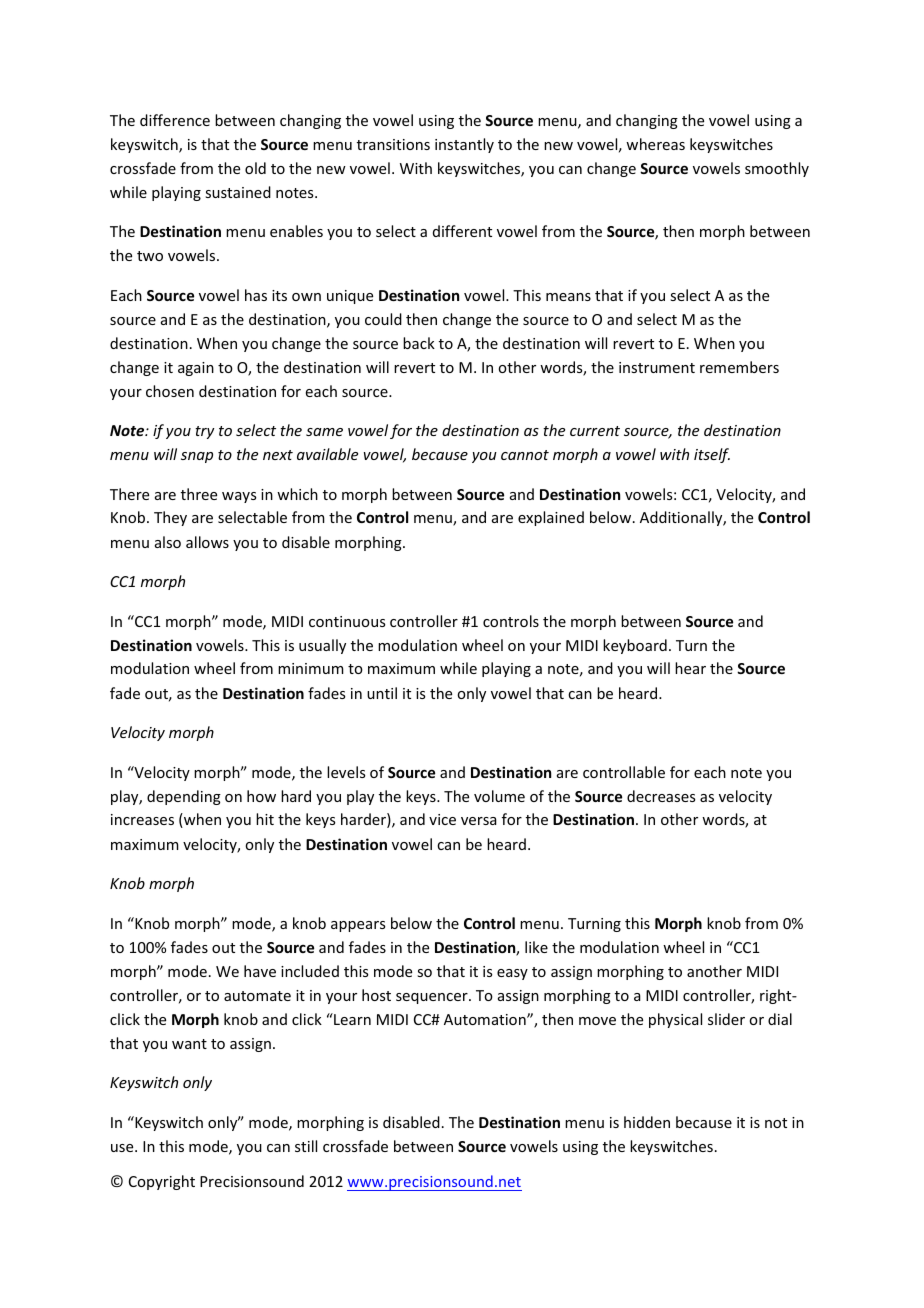  Describe the element at coordinates (196, 369) in the image. I see `again` at that location.
